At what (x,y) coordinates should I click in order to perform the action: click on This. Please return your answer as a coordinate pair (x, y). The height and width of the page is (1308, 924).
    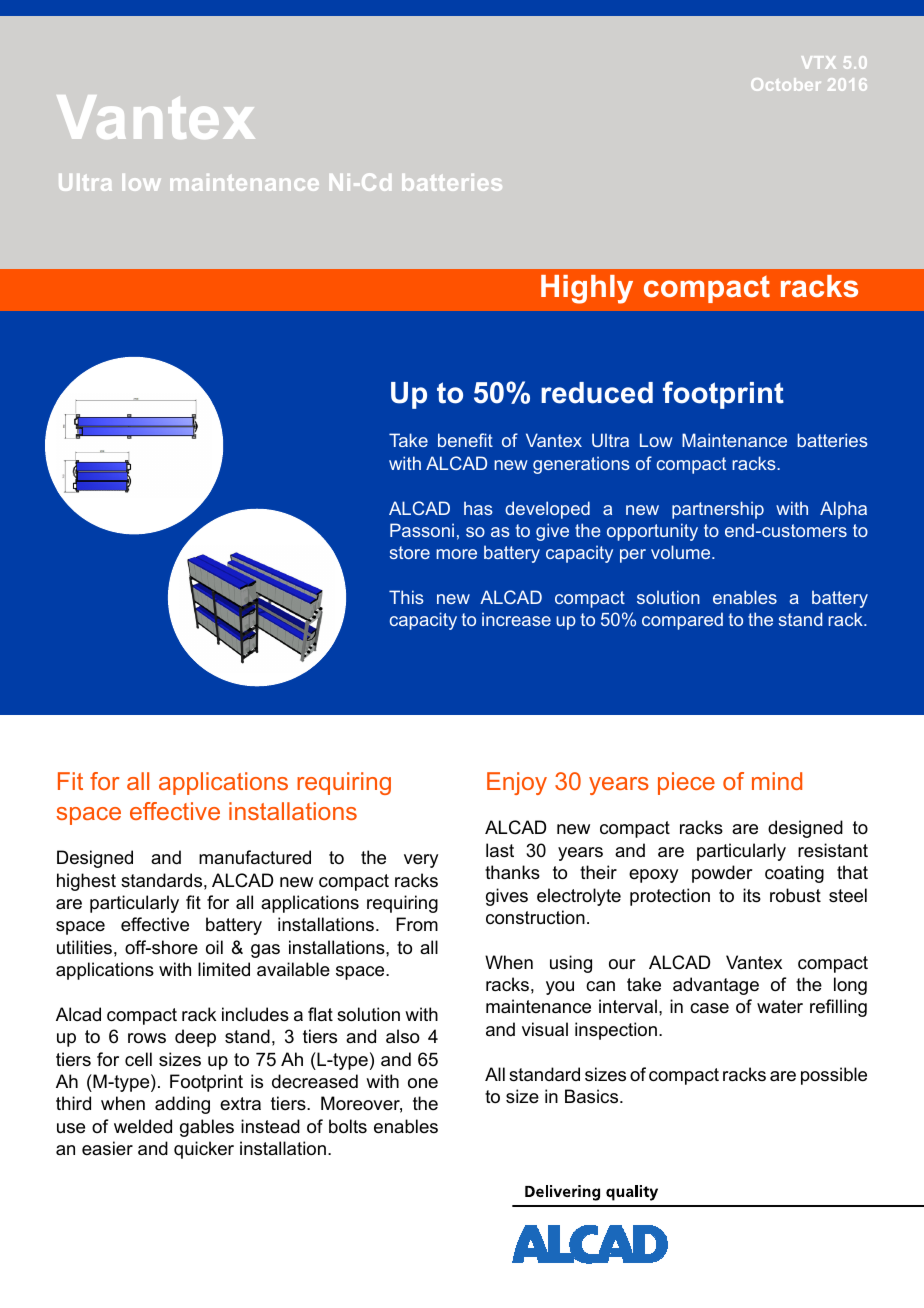
    Looking at the image, I should click on (406, 597).
